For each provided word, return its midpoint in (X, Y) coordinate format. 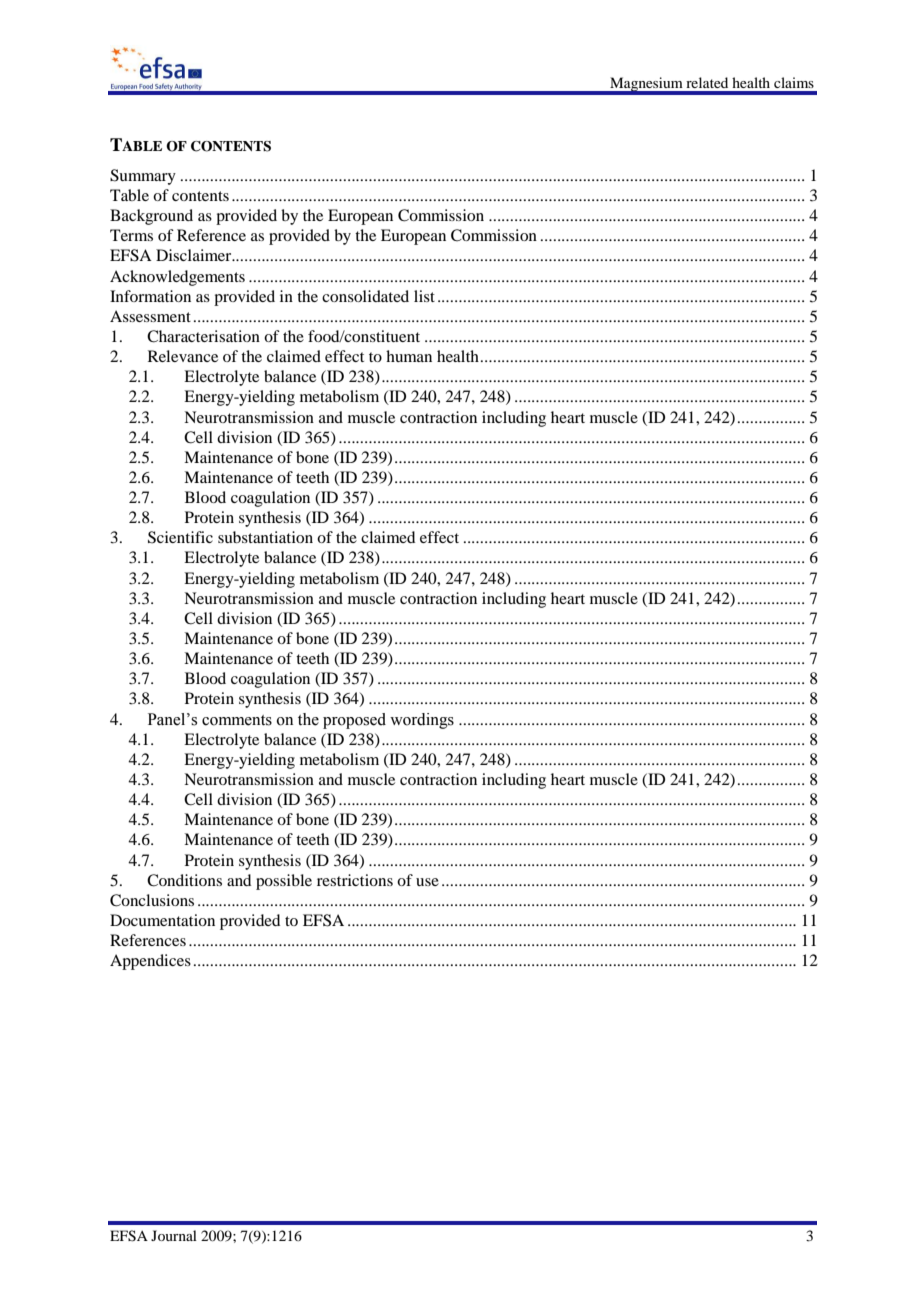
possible (284, 882)
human (409, 356)
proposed (354, 721)
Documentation (162, 920)
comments (237, 720)
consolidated (365, 296)
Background (151, 217)
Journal (174, 1235)
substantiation (265, 537)
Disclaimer (195, 255)
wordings (422, 721)
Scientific (180, 537)
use (427, 882)
